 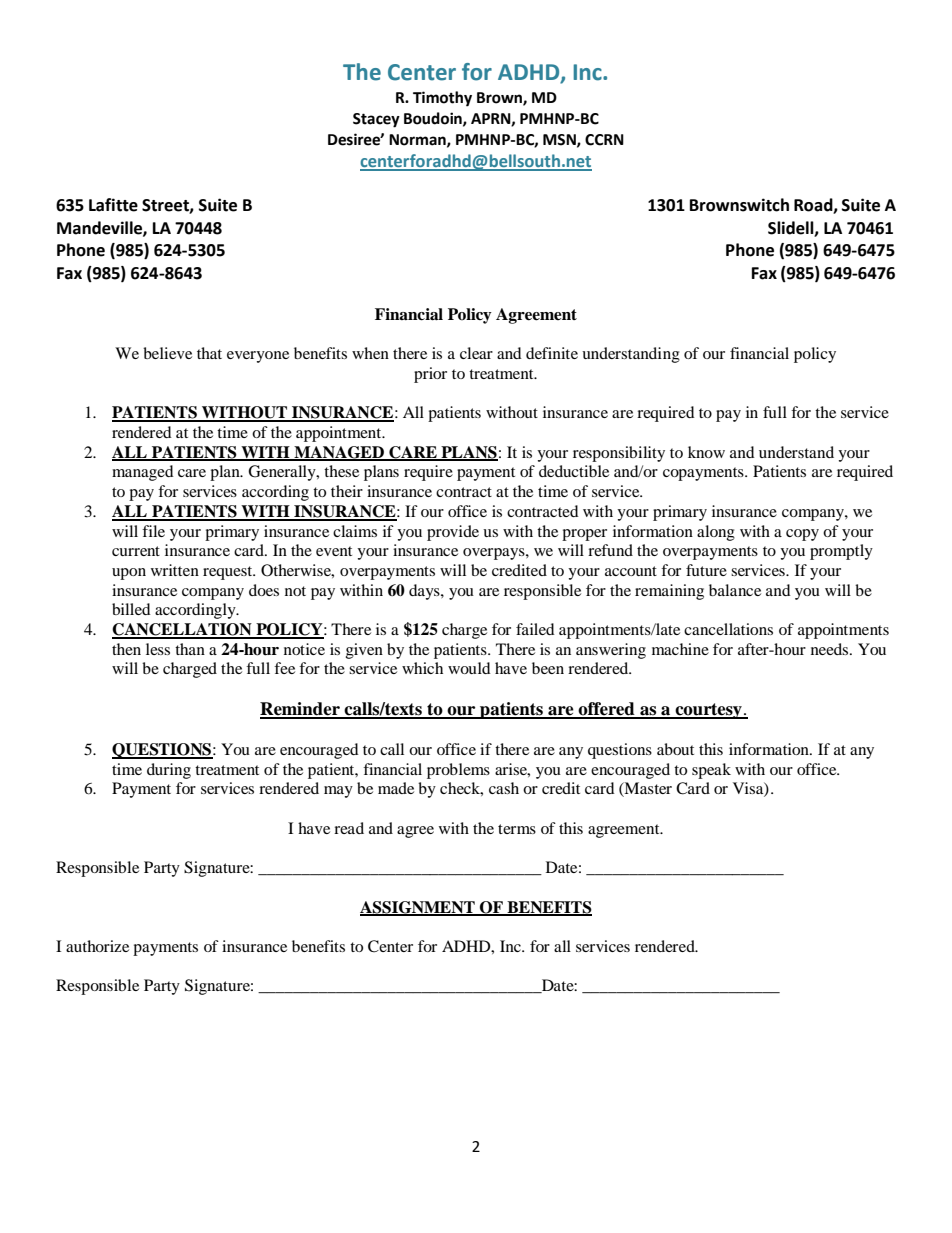 I want to click on along, so click(x=716, y=533).
